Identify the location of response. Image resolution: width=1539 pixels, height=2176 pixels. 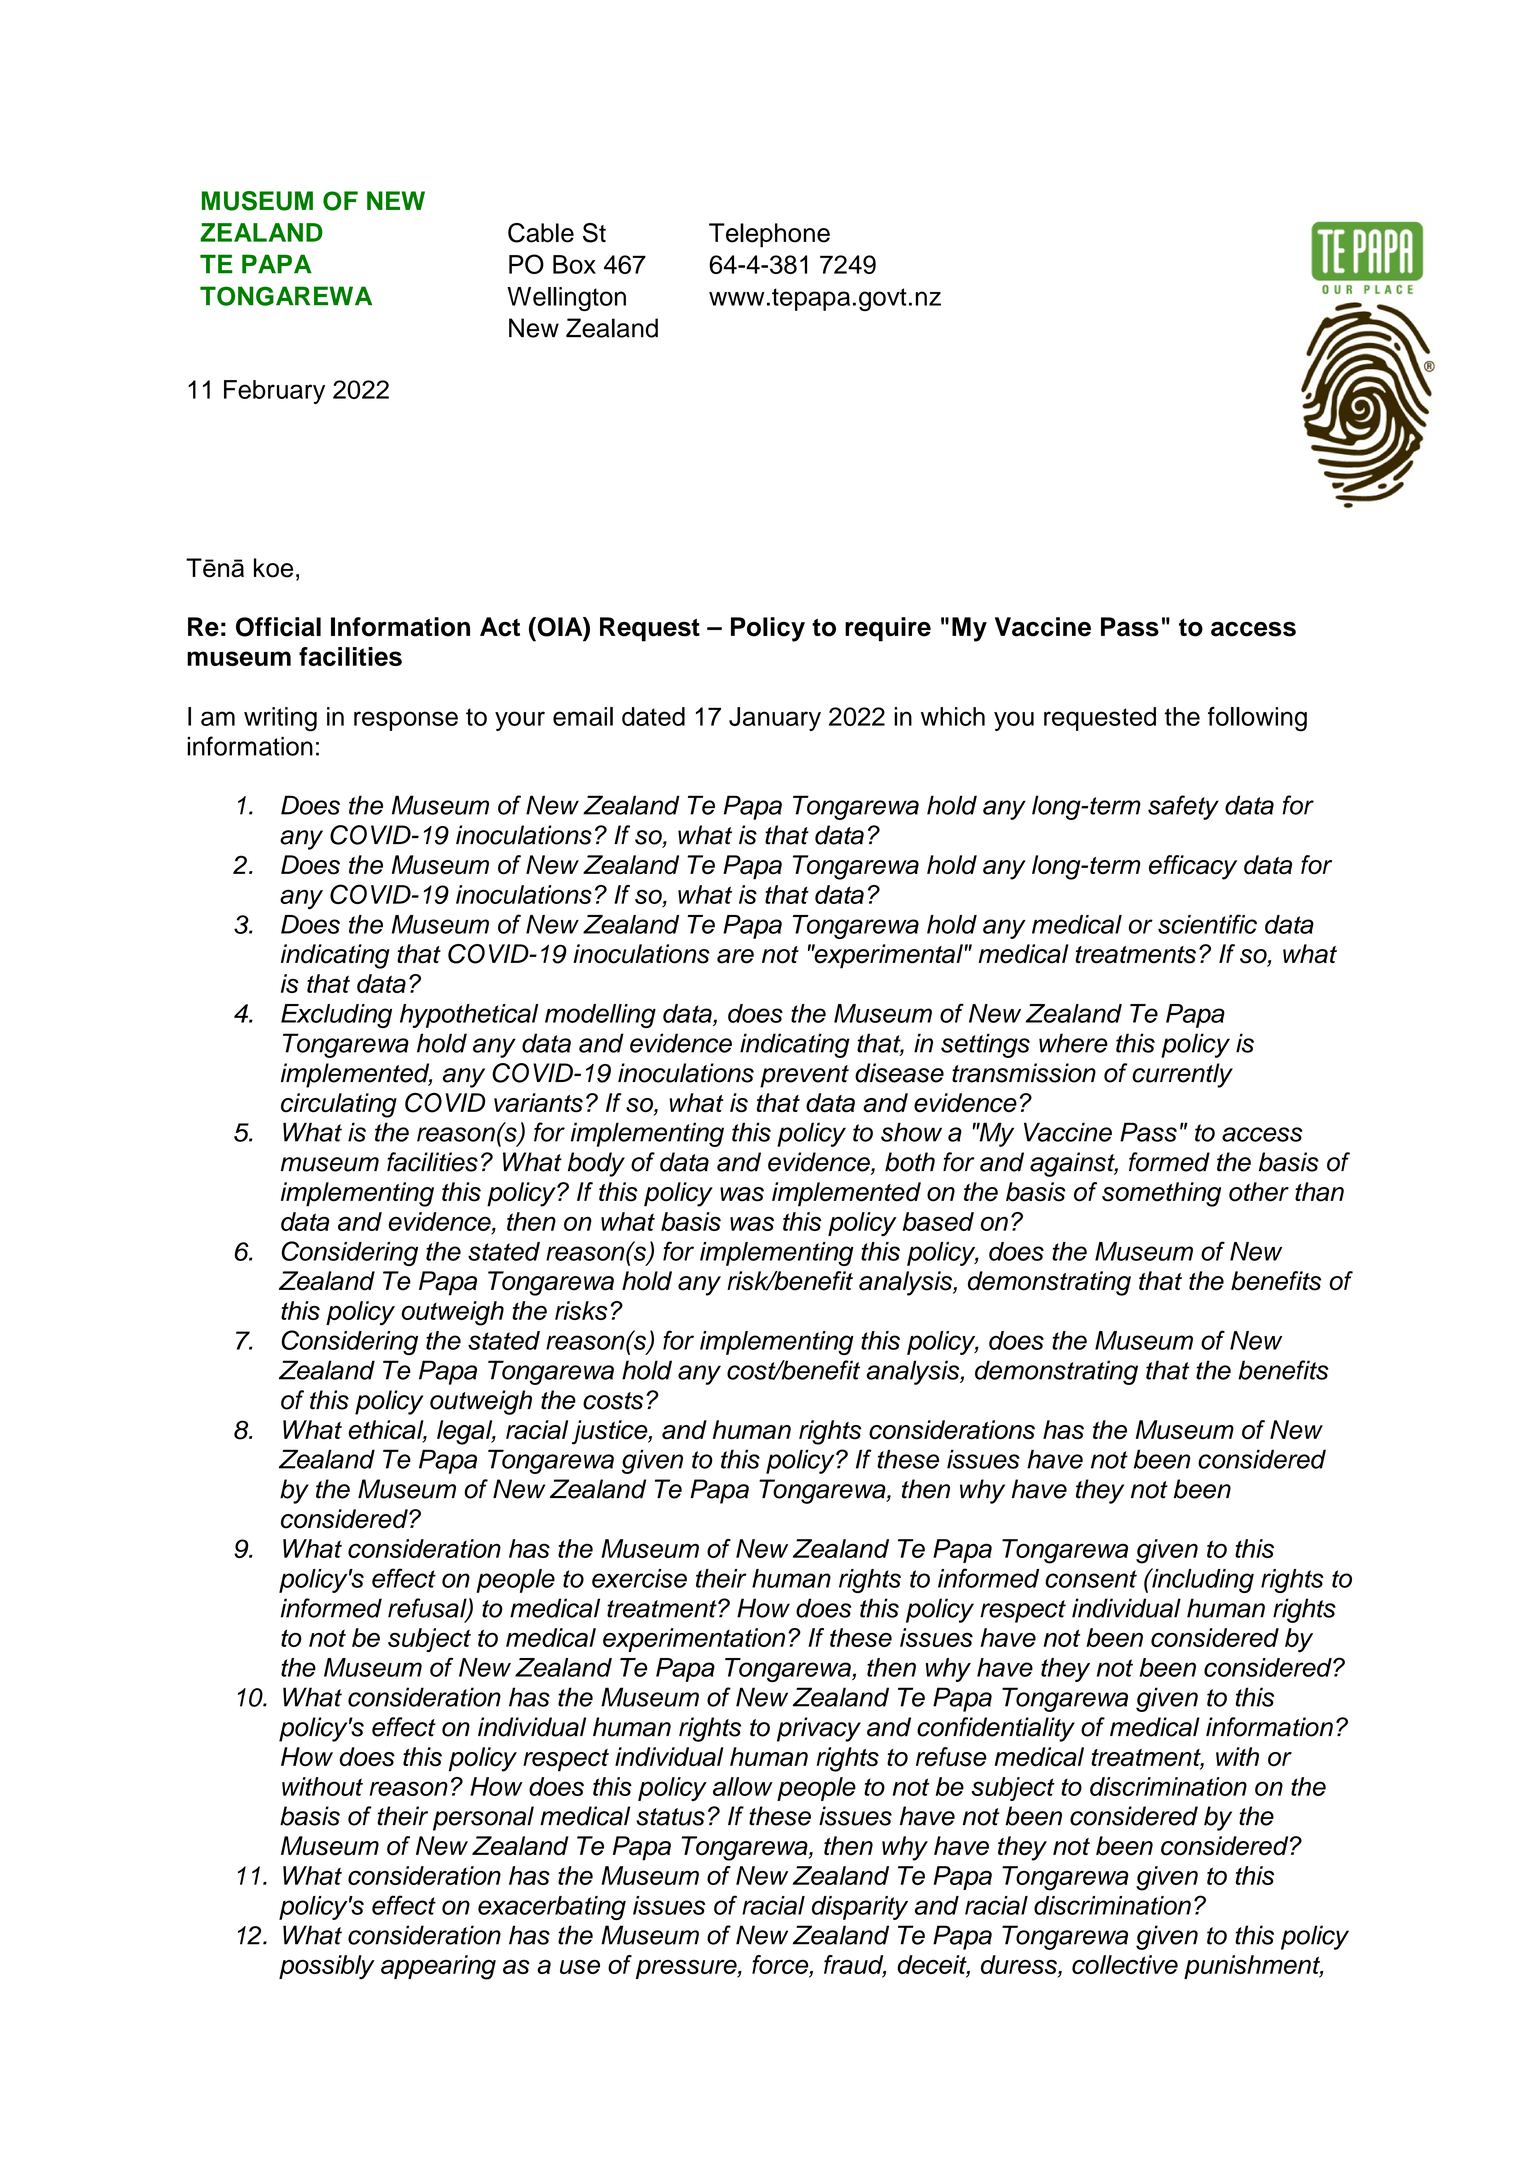
(406, 721).
